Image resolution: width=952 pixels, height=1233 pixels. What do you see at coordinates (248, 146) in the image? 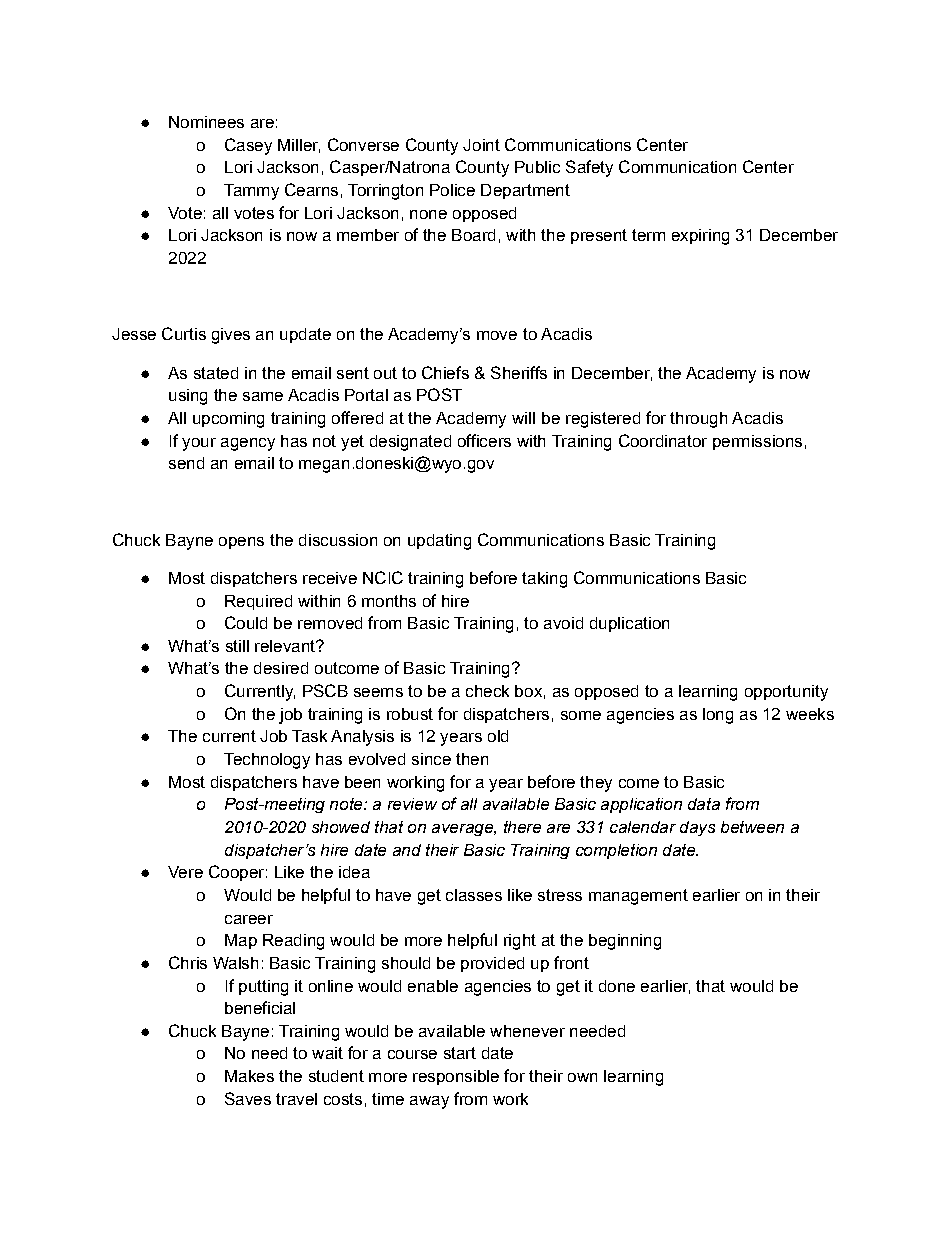
I see `Casey` at bounding box center [248, 146].
